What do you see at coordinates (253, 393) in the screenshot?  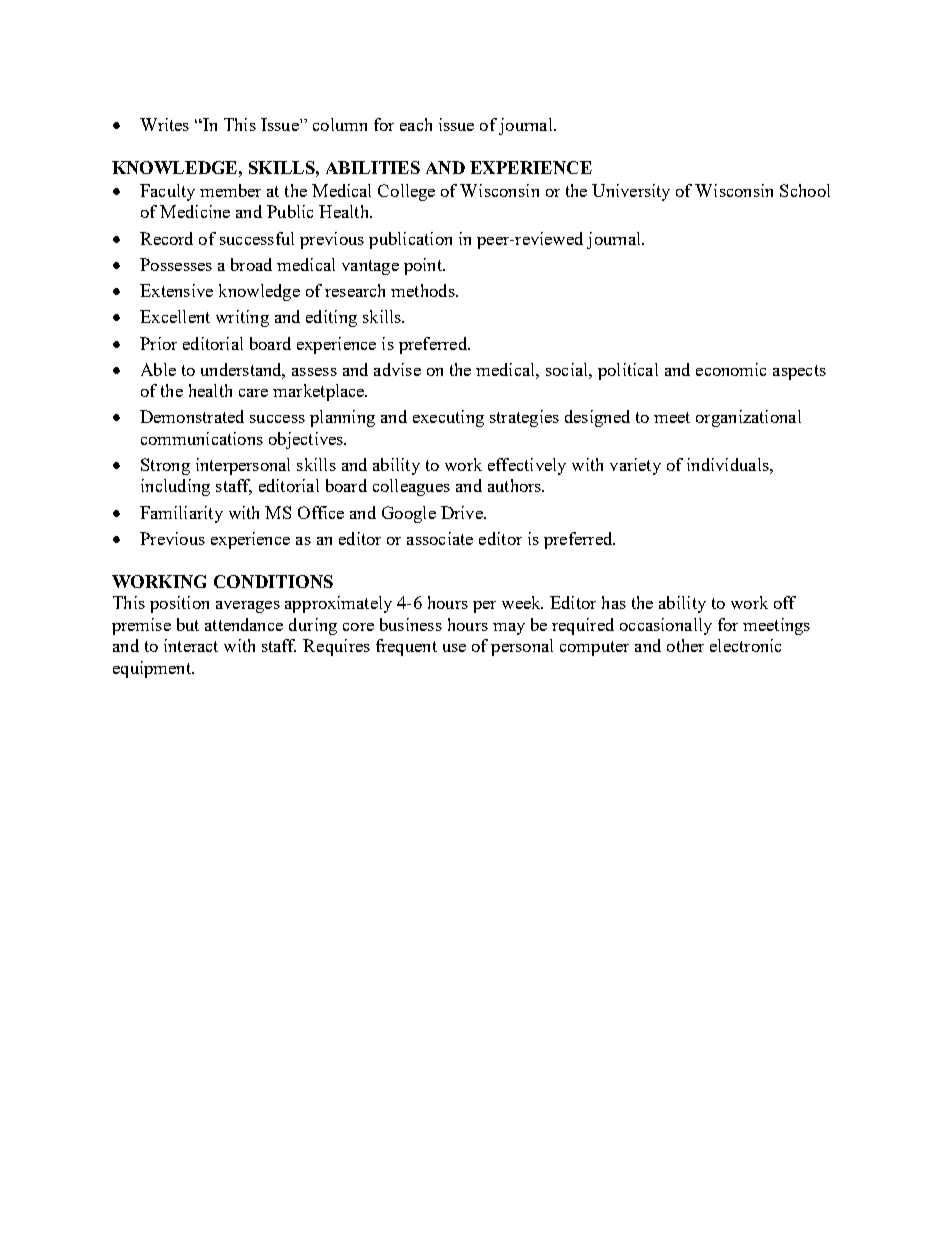 I see `care` at bounding box center [253, 393].
